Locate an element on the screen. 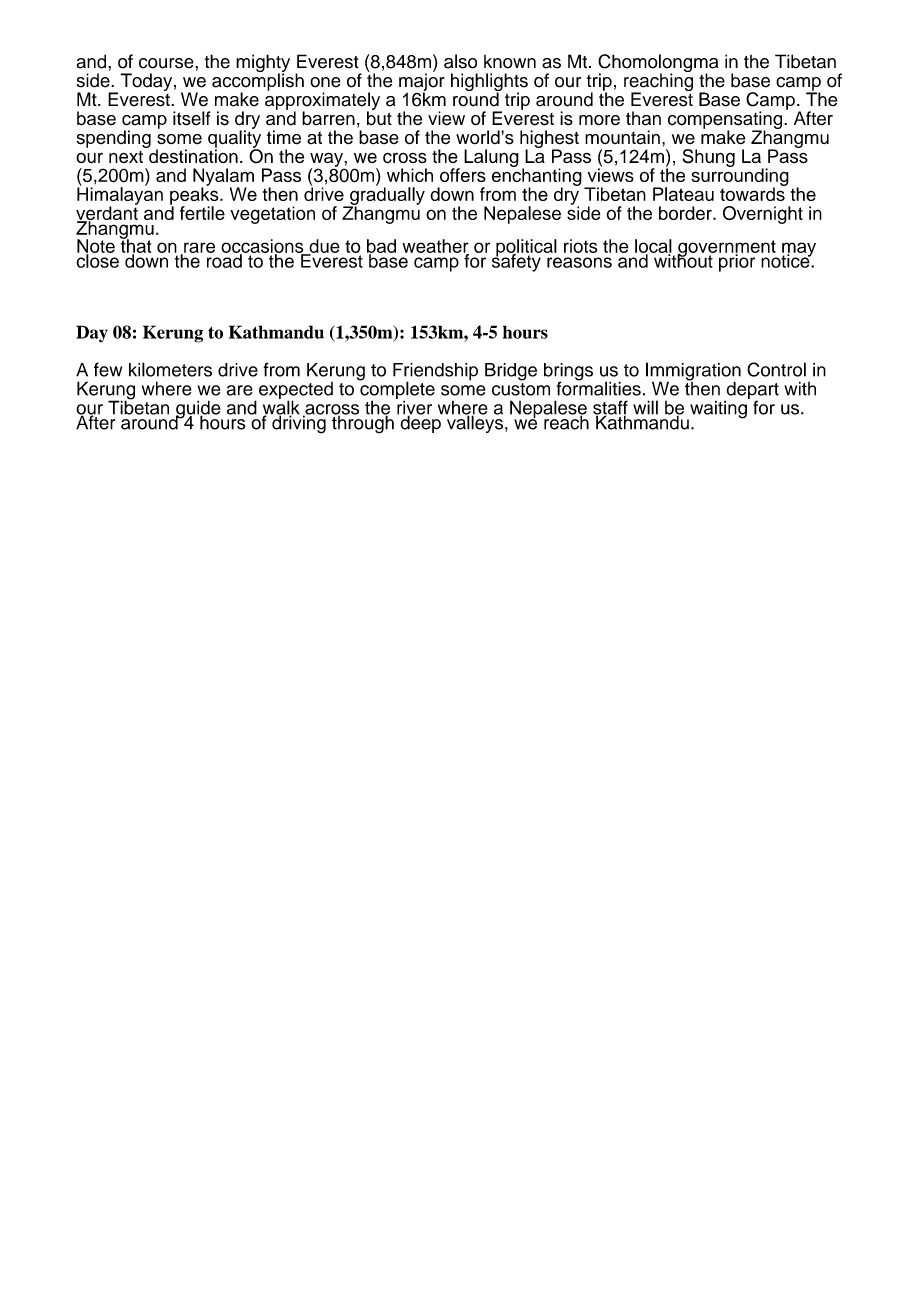 This screenshot has width=924, height=1308. guide is located at coordinates (198, 410).
